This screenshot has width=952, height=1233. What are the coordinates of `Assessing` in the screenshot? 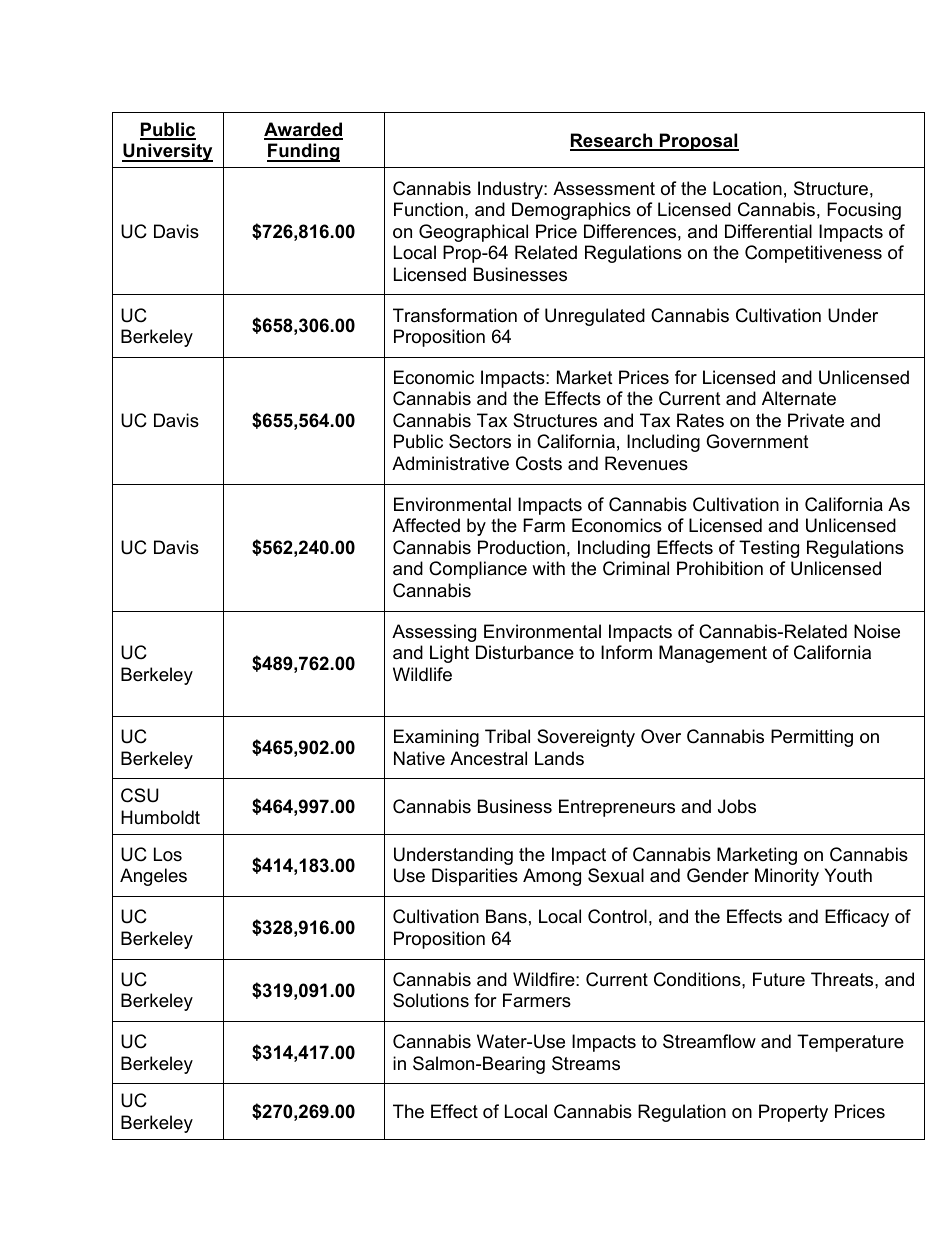 It's located at (434, 633).
